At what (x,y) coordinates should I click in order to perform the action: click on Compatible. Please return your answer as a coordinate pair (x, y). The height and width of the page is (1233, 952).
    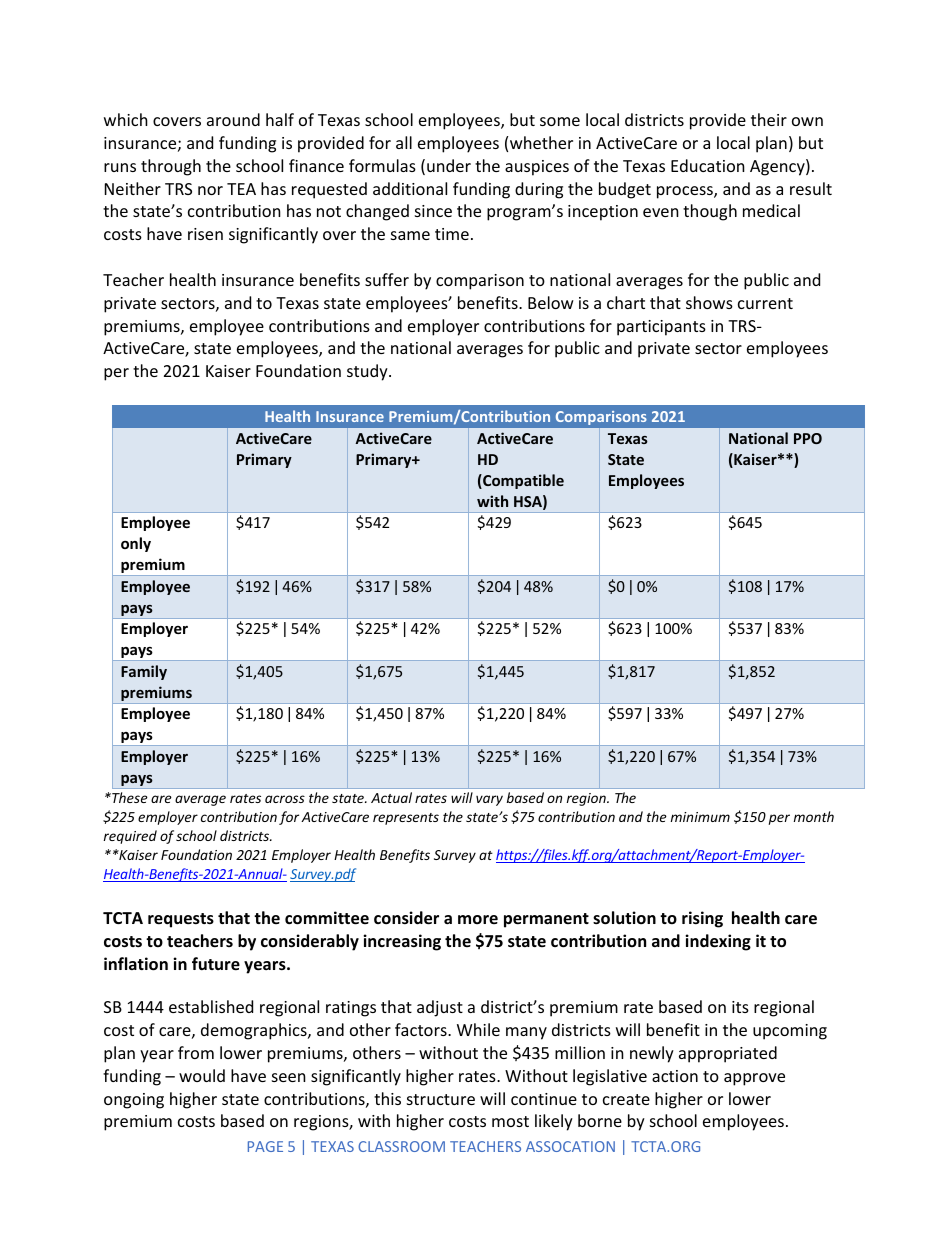
    Looking at the image, I should click on (522, 481).
